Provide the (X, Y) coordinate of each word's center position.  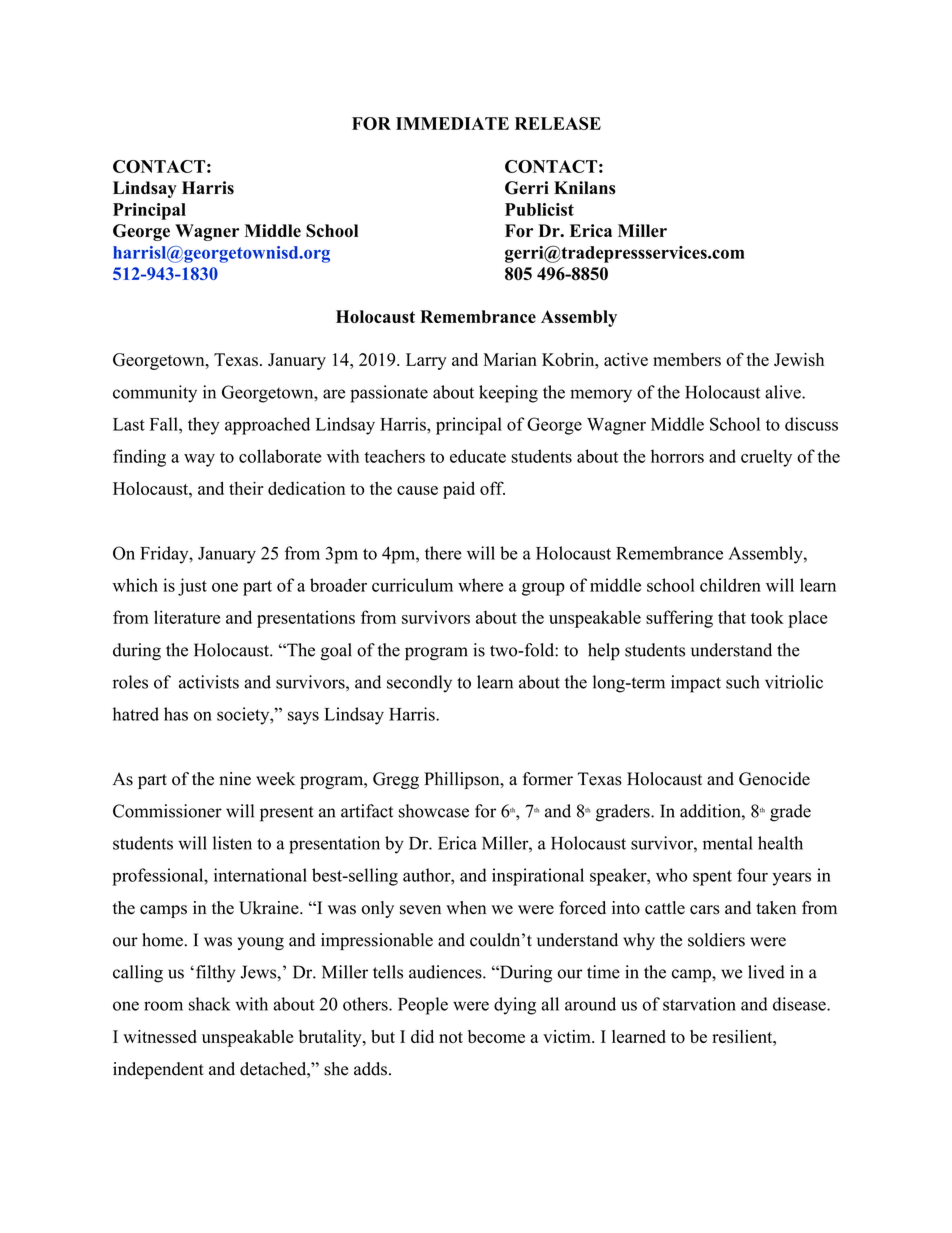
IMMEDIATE (452, 123)
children (730, 585)
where (480, 585)
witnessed (160, 1036)
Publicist (539, 209)
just (192, 587)
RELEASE (558, 123)
